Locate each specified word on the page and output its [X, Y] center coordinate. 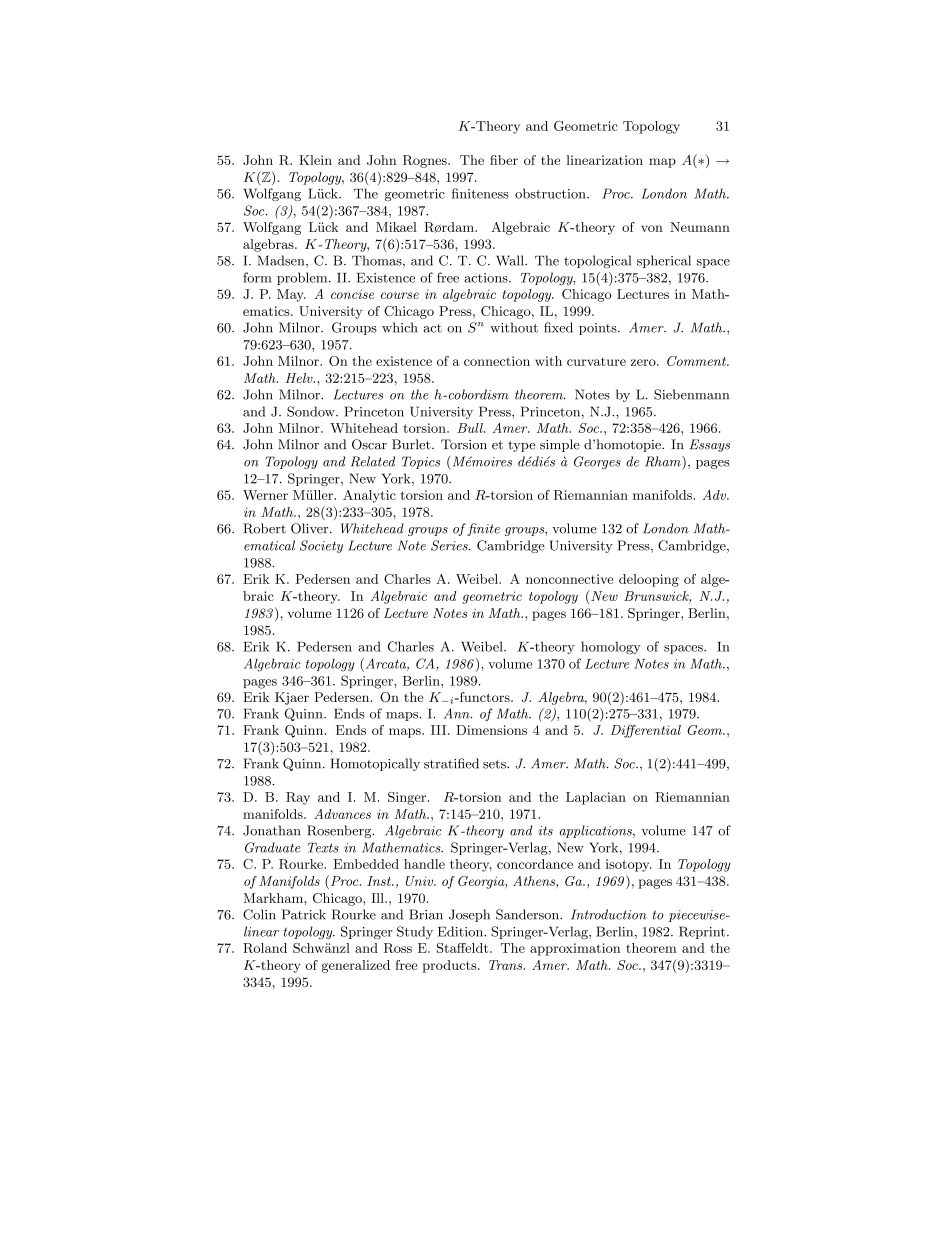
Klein [315, 160]
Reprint [703, 932]
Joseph [469, 915]
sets [495, 764]
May [291, 295]
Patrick [304, 914]
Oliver [311, 528]
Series [450, 545]
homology [611, 648]
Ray [298, 798]
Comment [697, 361]
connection [497, 361]
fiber [504, 160]
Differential [646, 731]
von [652, 228]
